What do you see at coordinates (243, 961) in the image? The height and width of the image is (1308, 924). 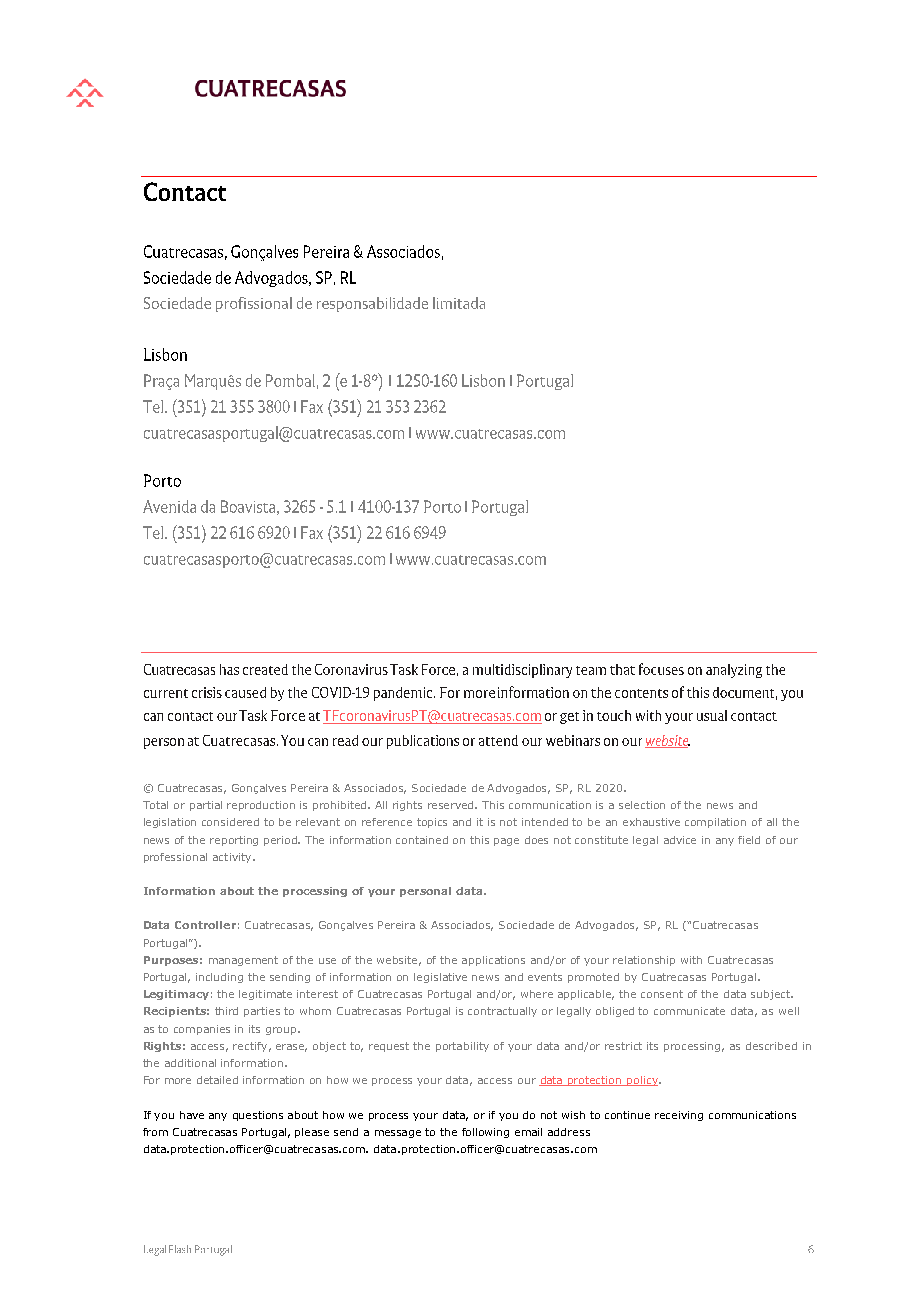 I see `management` at bounding box center [243, 961].
